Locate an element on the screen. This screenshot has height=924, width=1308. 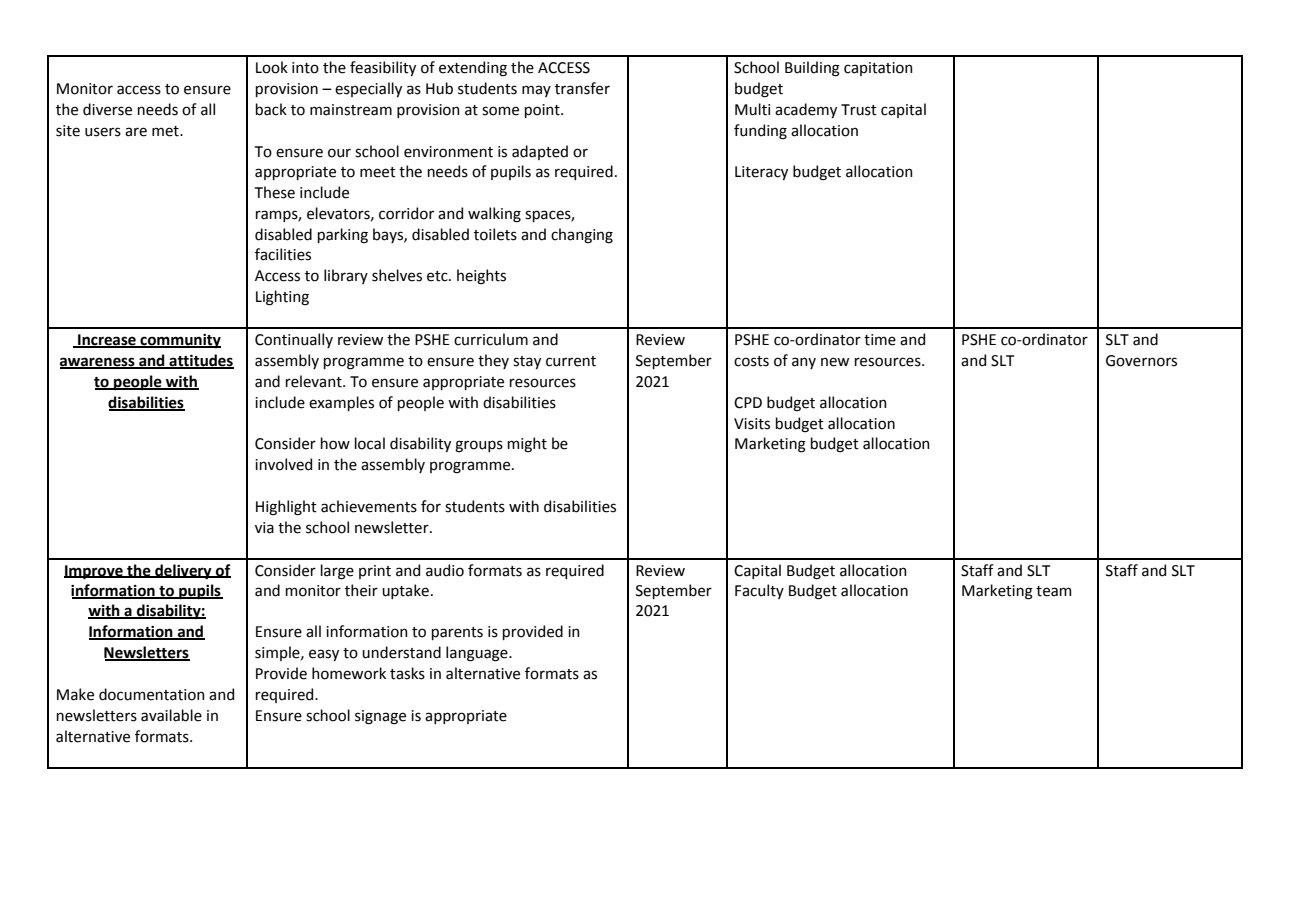
Look is located at coordinates (272, 67).
